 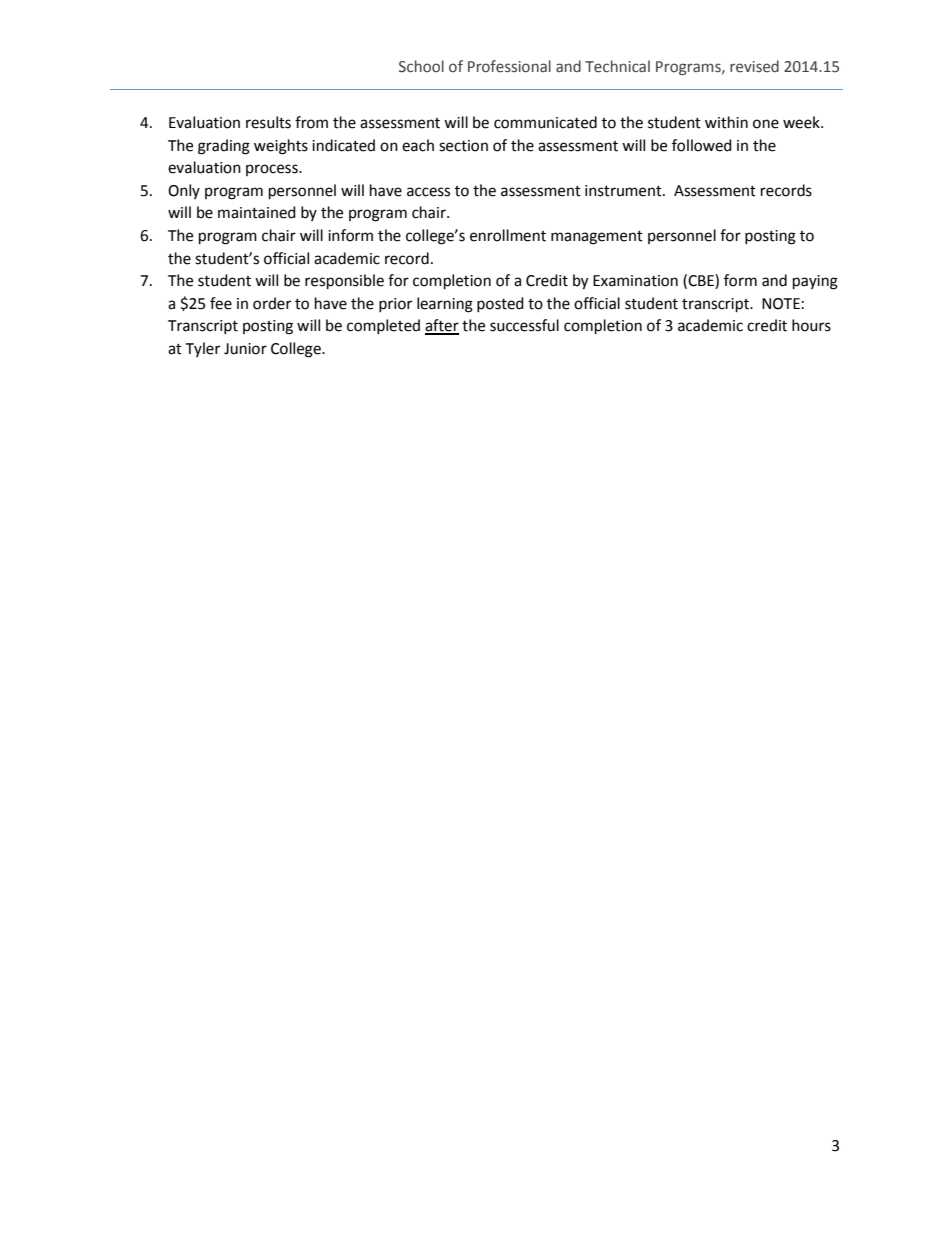 What do you see at coordinates (463, 146) in the screenshot?
I see `section` at bounding box center [463, 146].
